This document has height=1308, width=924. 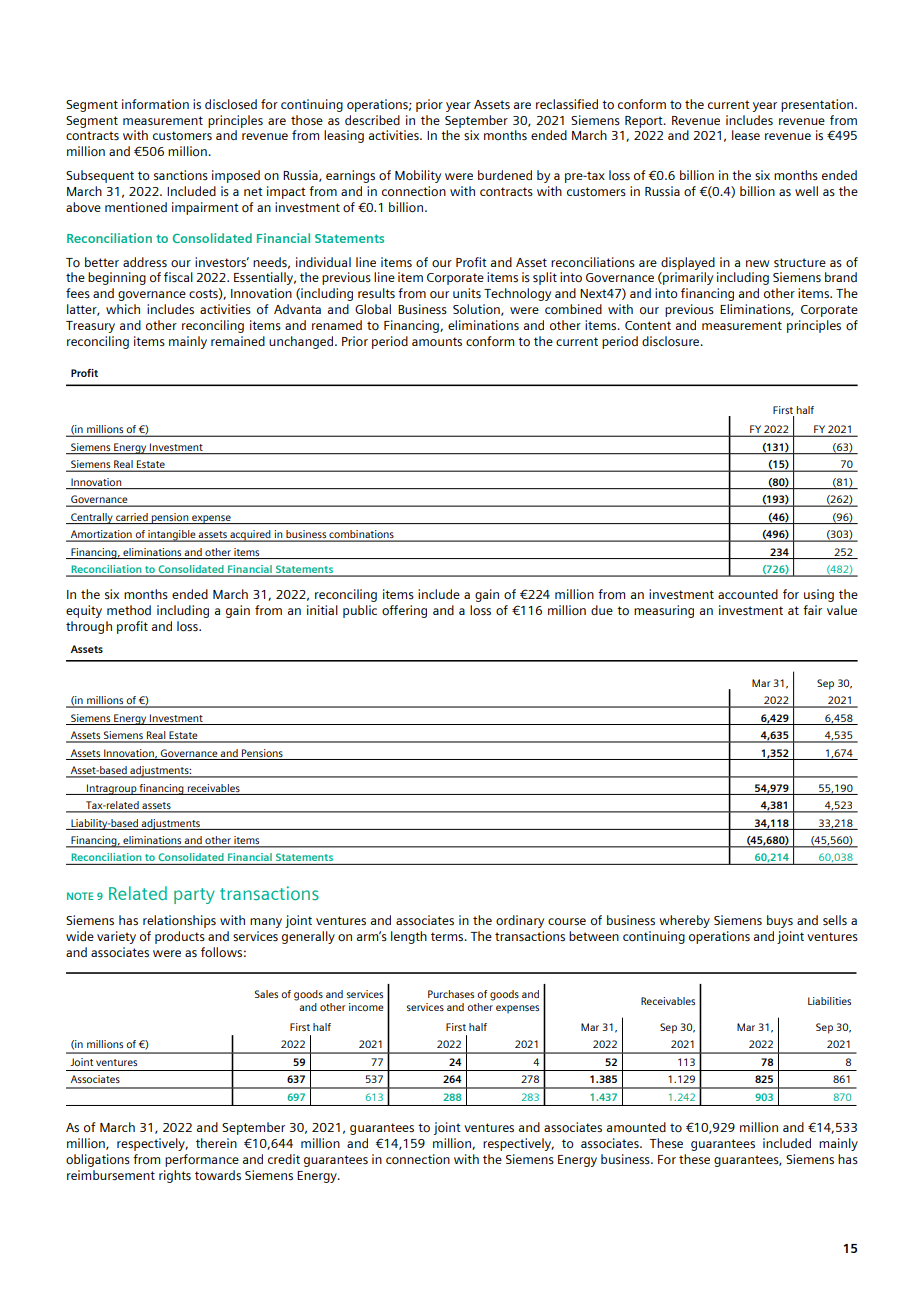 I want to click on credit, so click(x=284, y=1159).
